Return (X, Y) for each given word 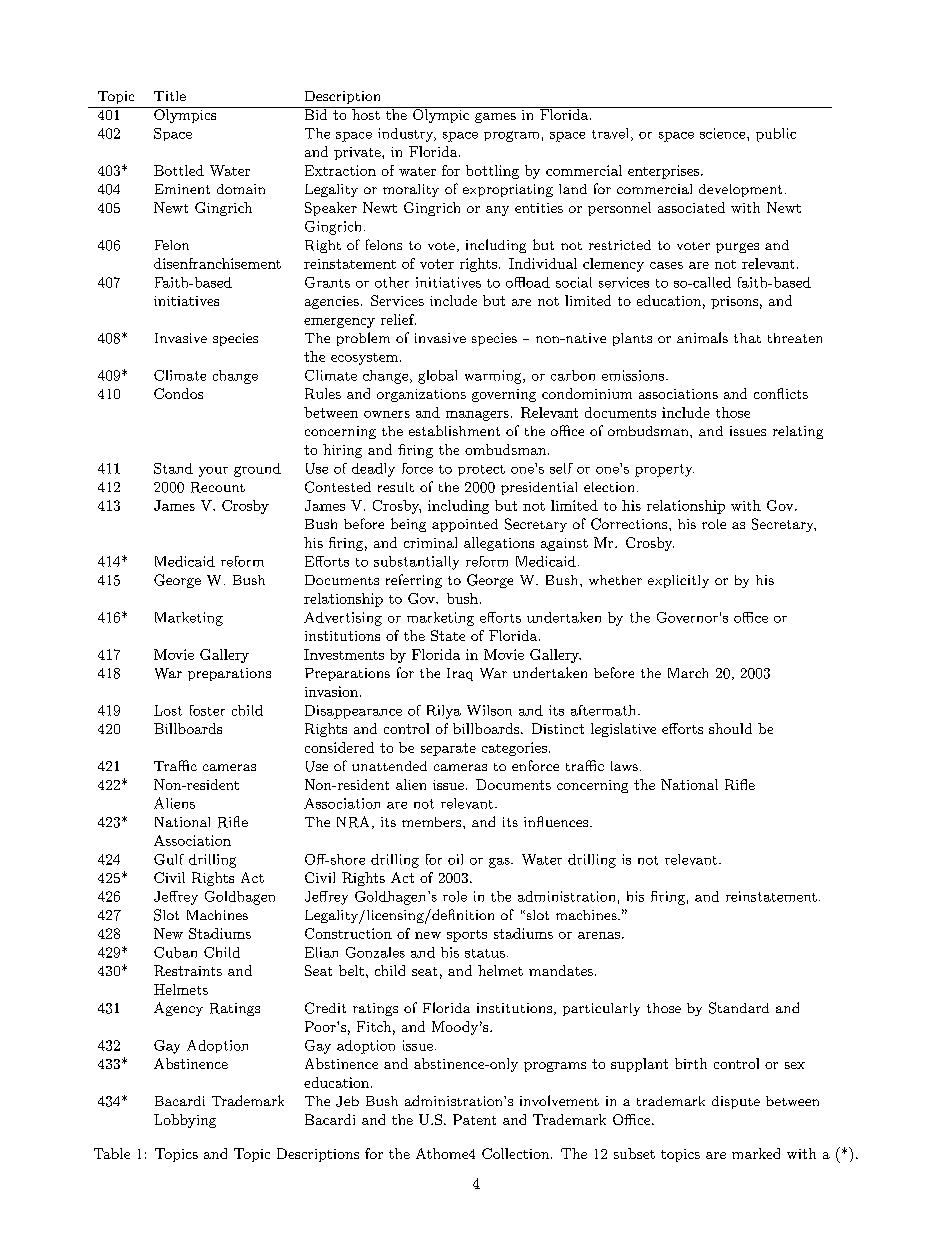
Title (170, 96)
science (724, 133)
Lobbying (185, 1121)
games (495, 118)
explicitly (678, 581)
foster (207, 710)
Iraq (460, 674)
